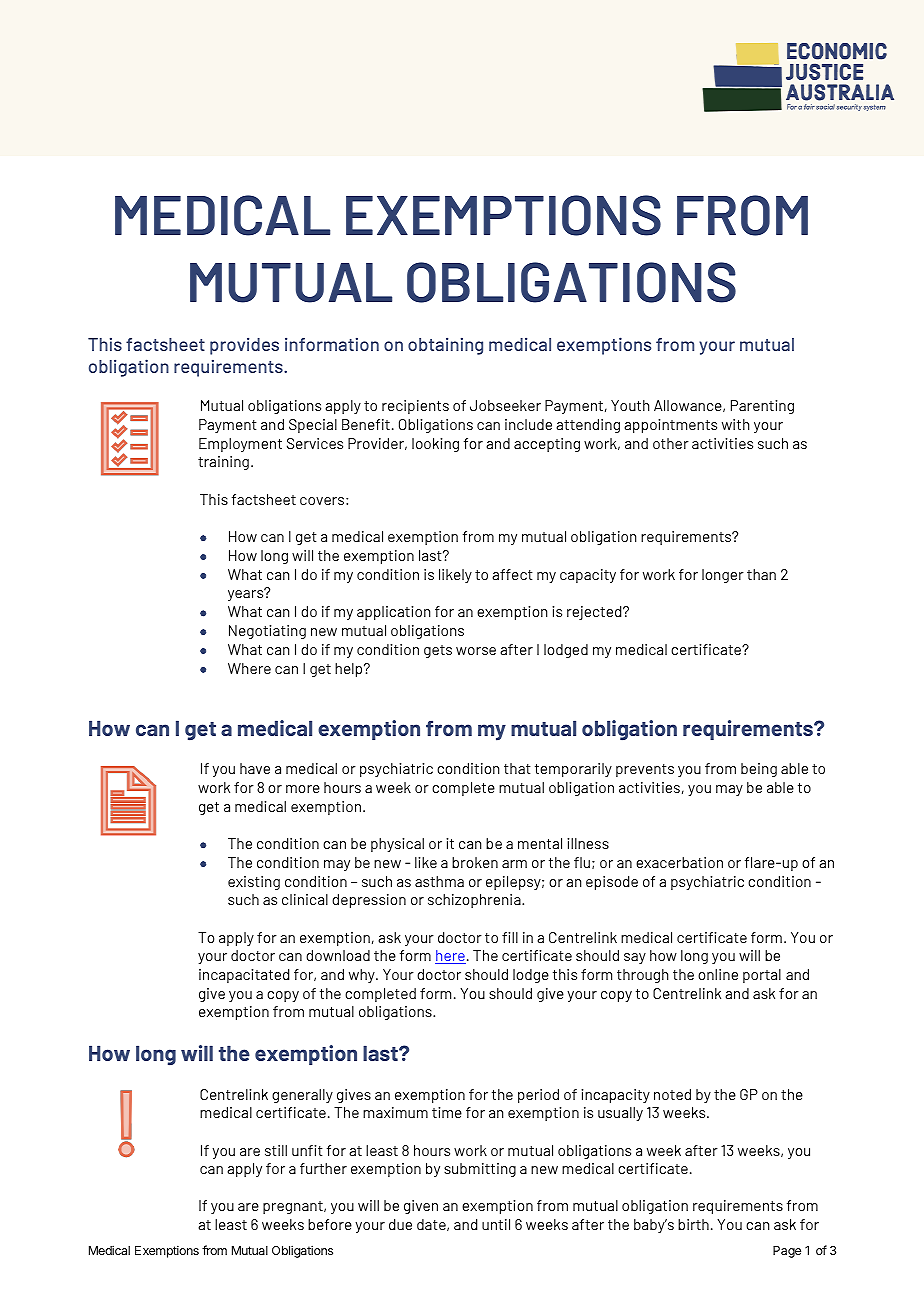 This screenshot has width=924, height=1308. Describe the element at coordinates (761, 574) in the screenshot. I see `than` at that location.
